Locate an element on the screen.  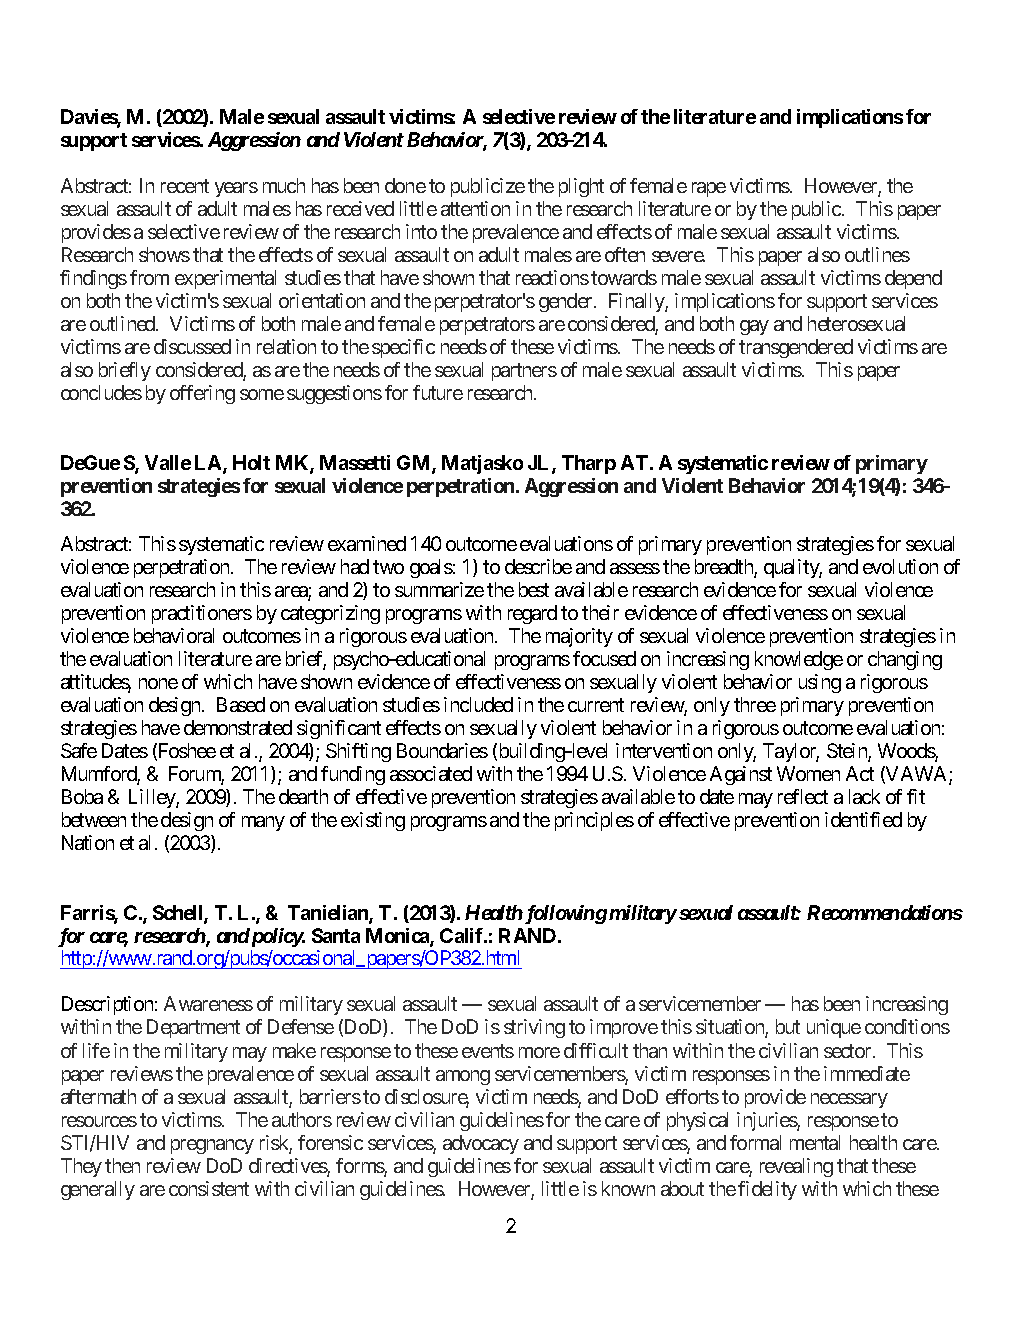
evolution is located at coordinates (900, 566).
